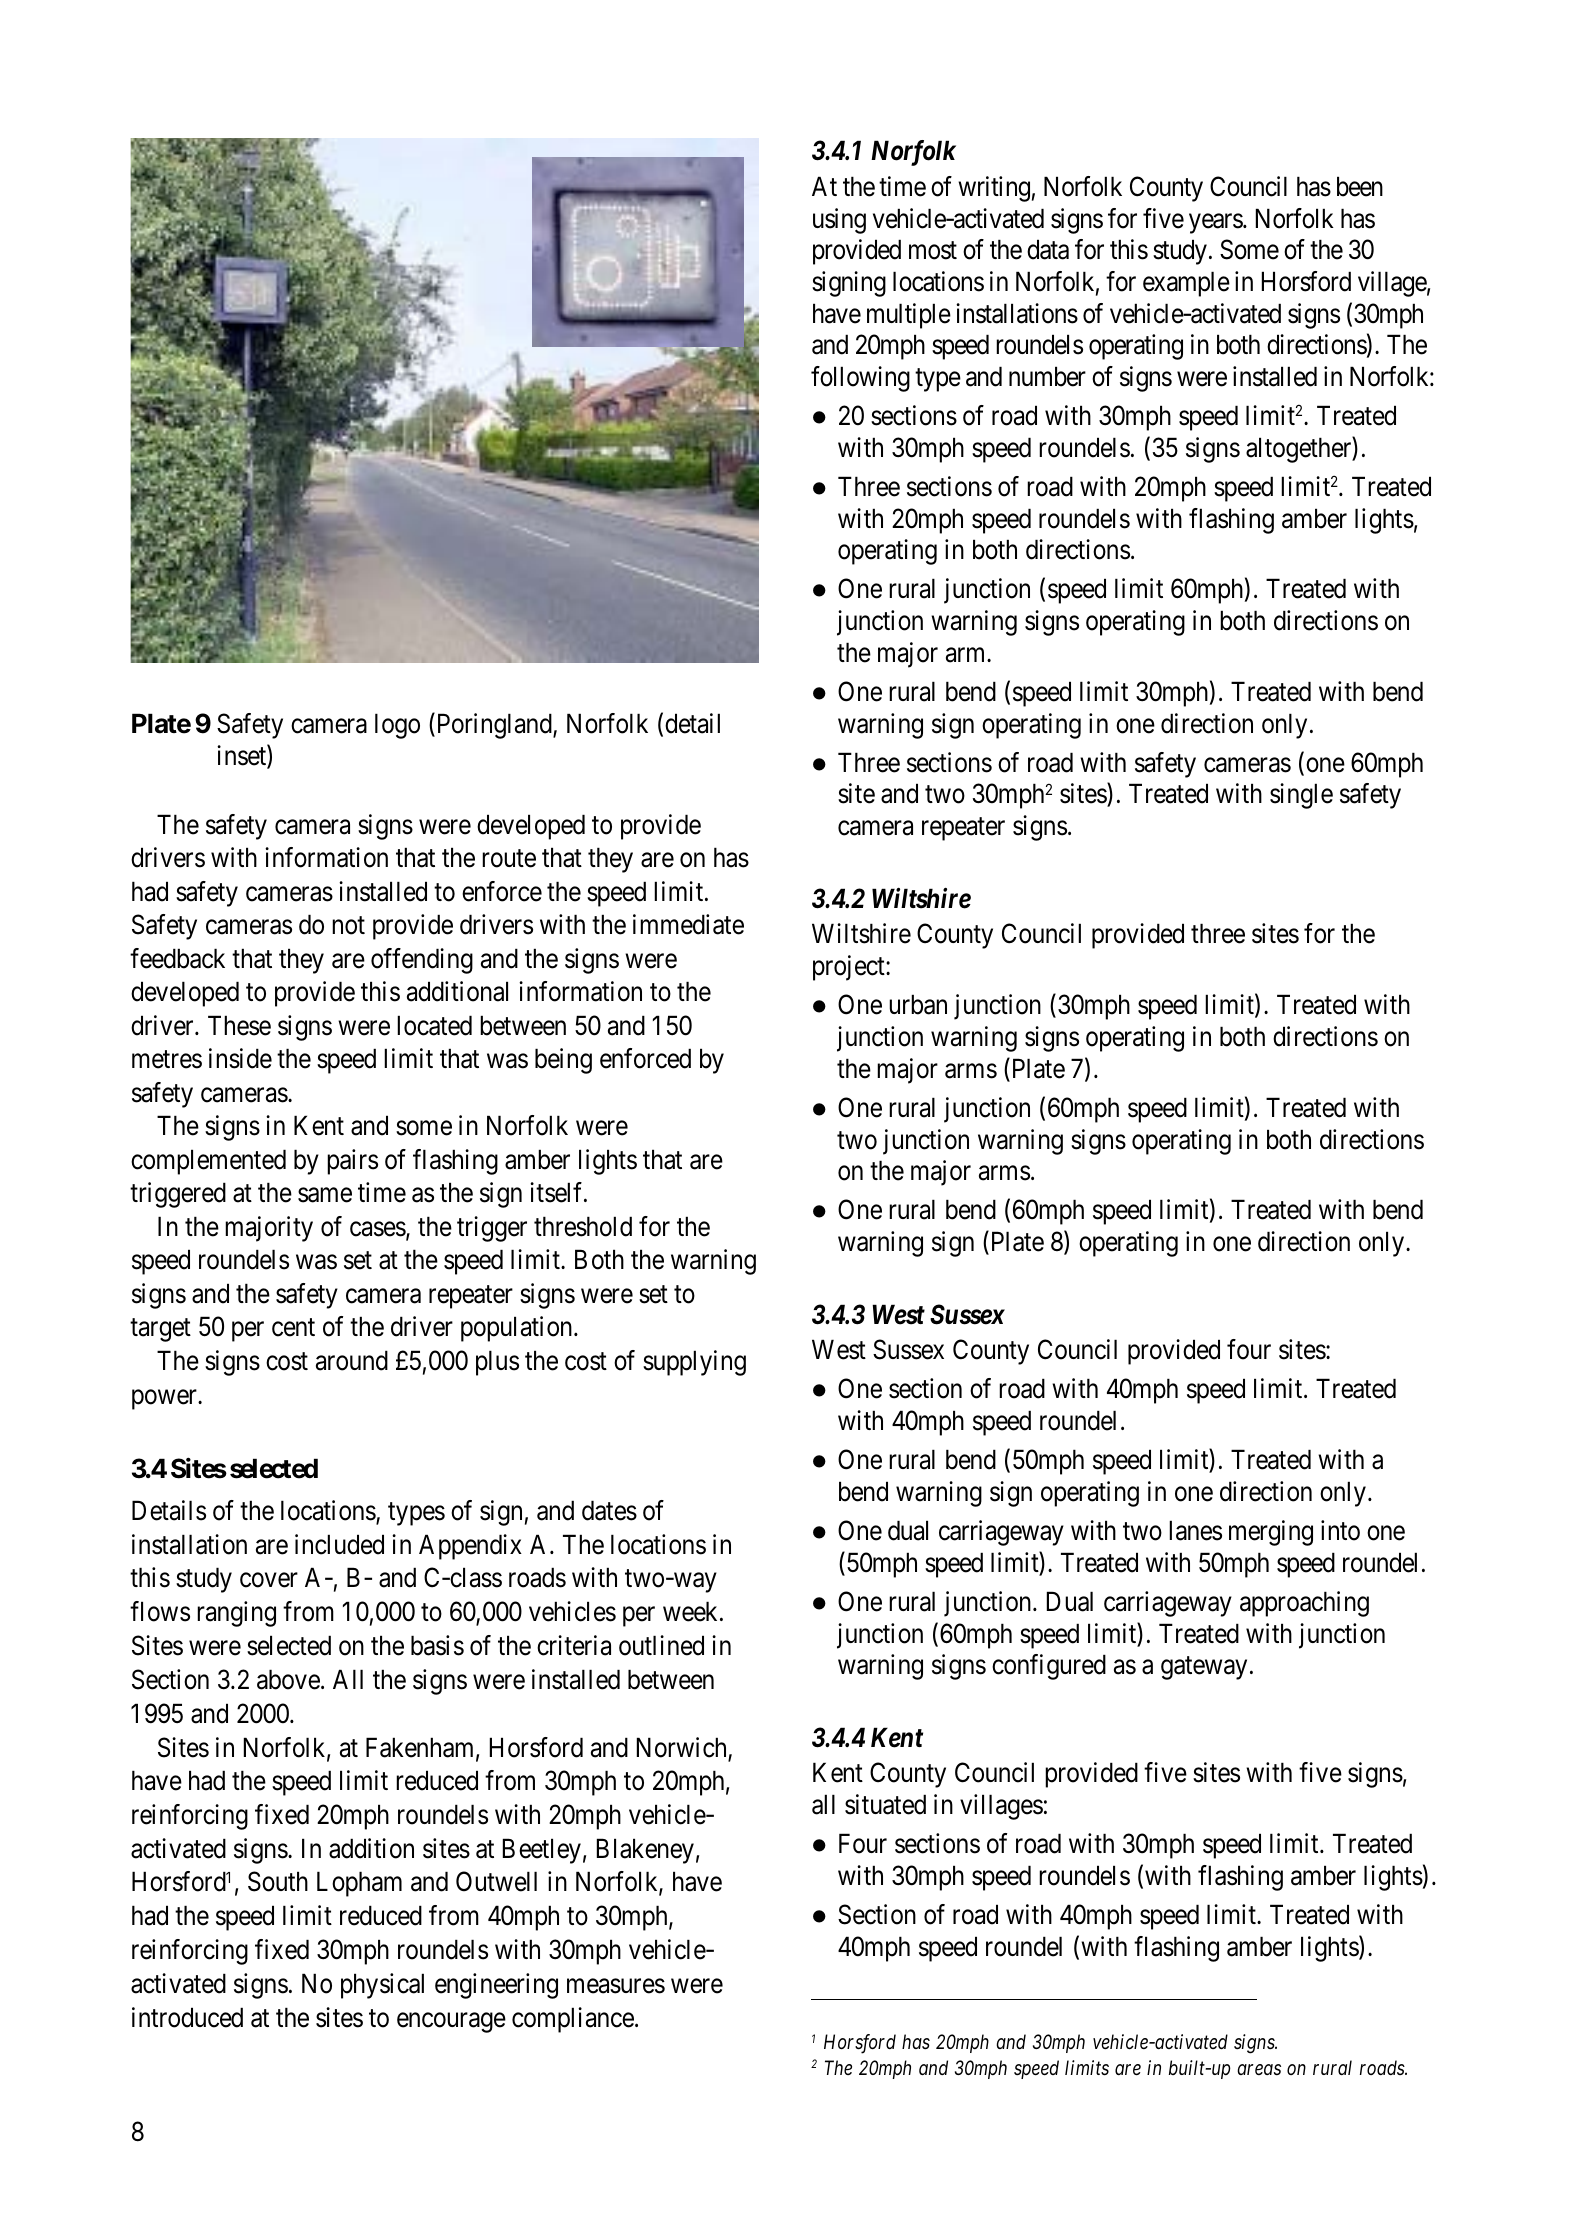 The image size is (1570, 2222). I want to click on supplying, so click(694, 1363).
